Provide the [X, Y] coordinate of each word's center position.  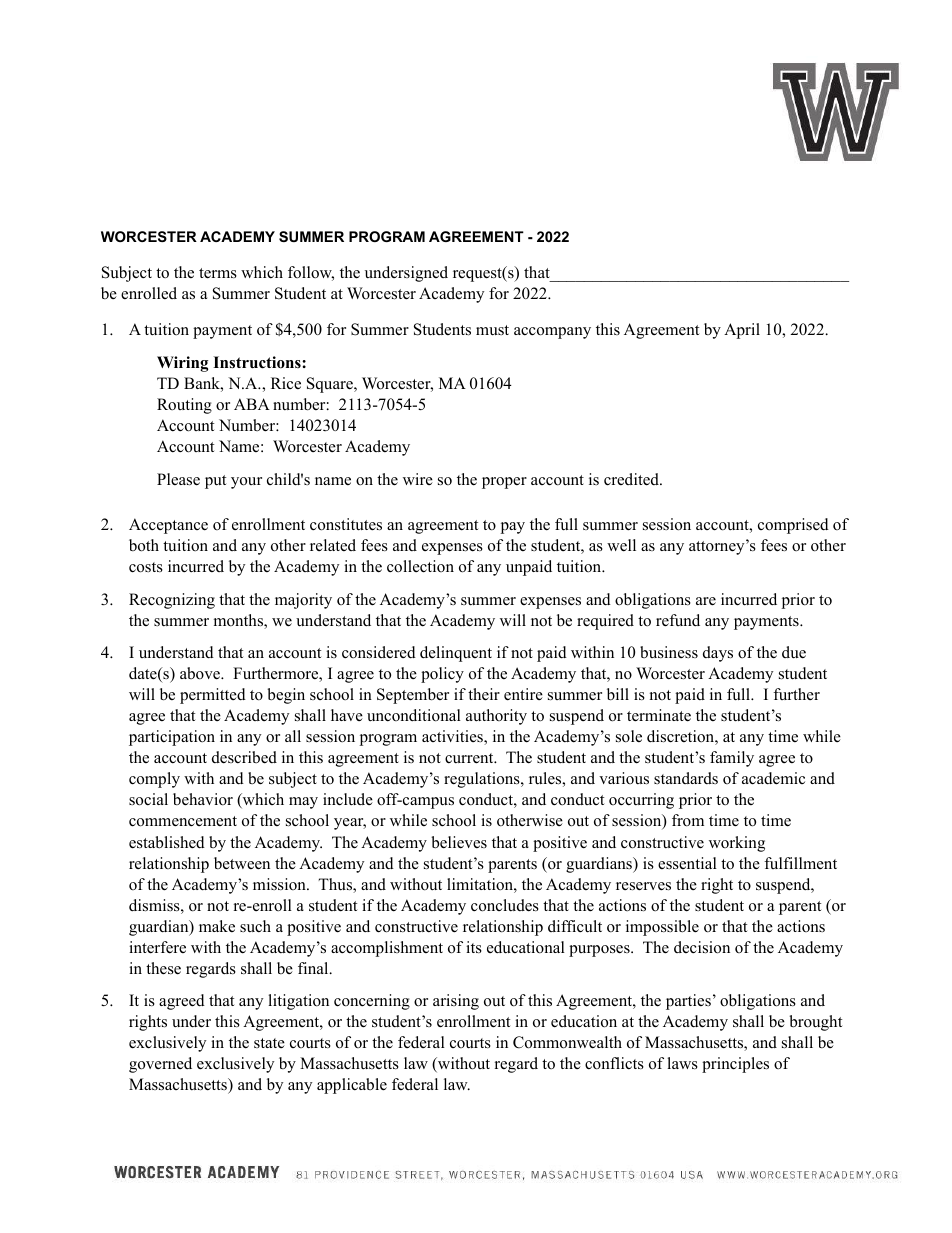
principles [735, 1065]
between [242, 863]
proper [504, 483]
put [215, 482]
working [737, 844]
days [718, 654]
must [492, 330]
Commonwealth [567, 1042]
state [269, 1043]
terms [218, 273]
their [484, 694]
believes [459, 842]
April [742, 331]
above [201, 673]
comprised [793, 526]
